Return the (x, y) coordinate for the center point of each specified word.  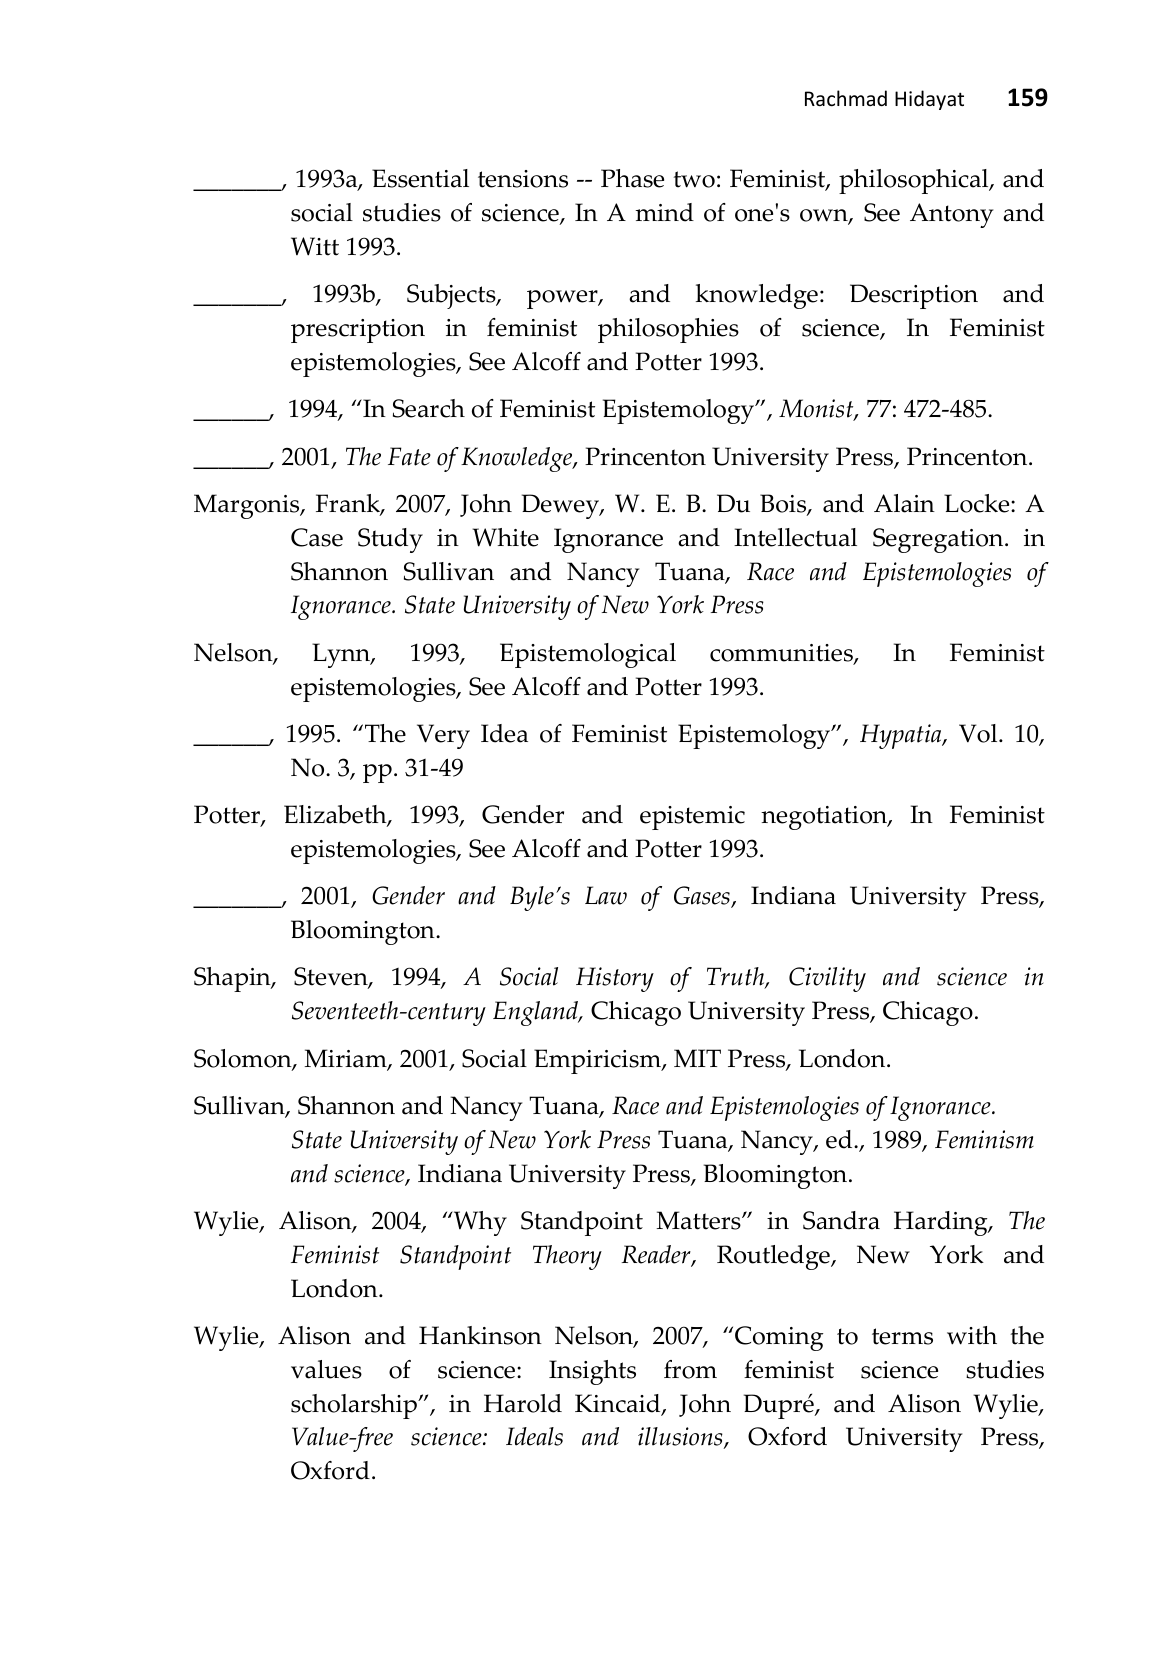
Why (479, 1223)
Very (443, 736)
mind (664, 212)
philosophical (915, 181)
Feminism (984, 1139)
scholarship (355, 1406)
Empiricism (598, 1061)
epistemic (692, 818)
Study (390, 540)
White (505, 537)
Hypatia (902, 736)
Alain (904, 503)
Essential (420, 178)
